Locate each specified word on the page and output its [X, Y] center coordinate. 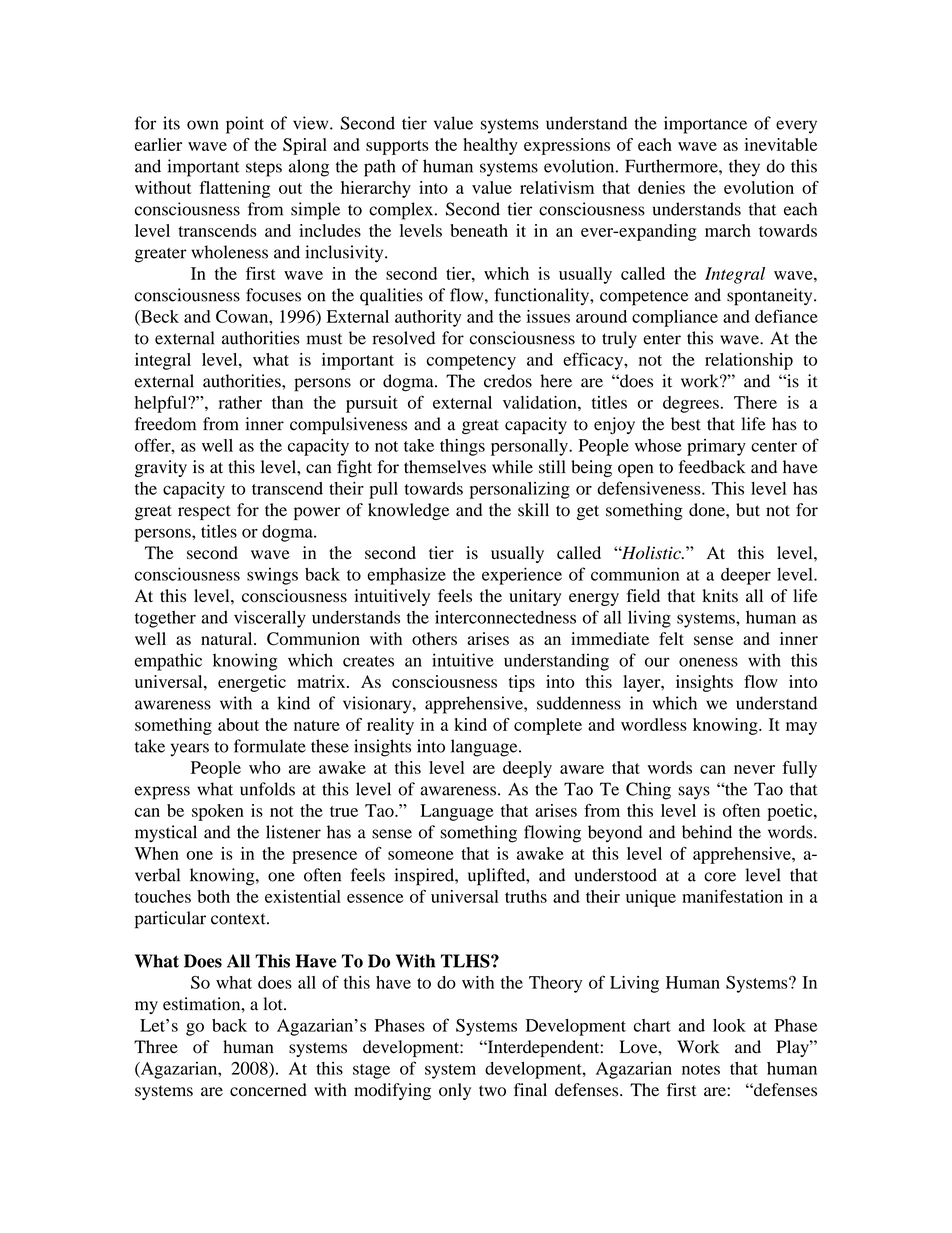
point [245, 125]
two [492, 1091]
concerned [268, 1090]
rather [240, 402]
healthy [490, 146]
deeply [527, 769]
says [694, 793]
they [744, 168]
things [462, 447]
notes [701, 1069]
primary [716, 447]
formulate [270, 746]
